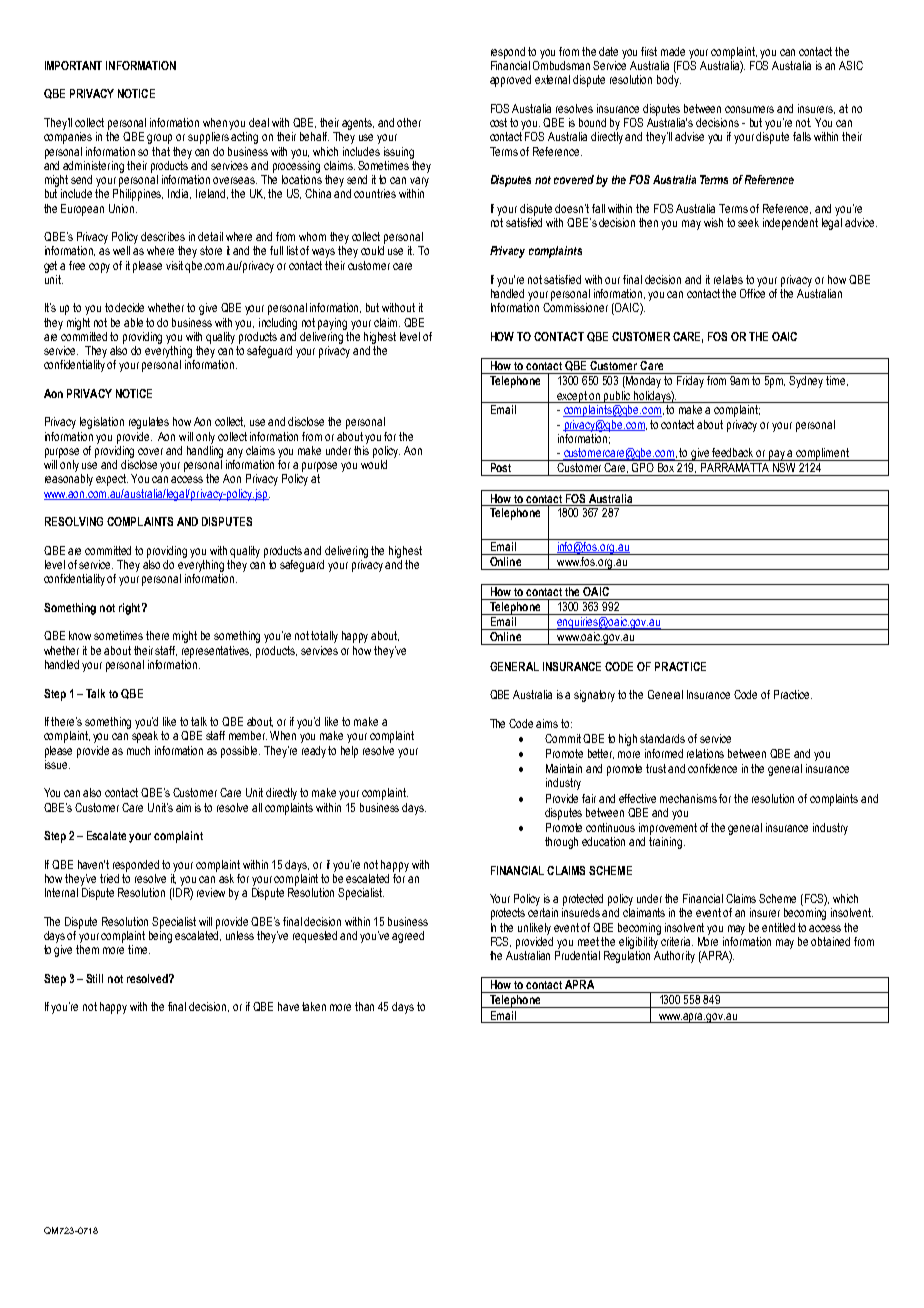 The width and height of the screenshot is (924, 1308). Describe the element at coordinates (510, 81) in the screenshot. I see `approved` at that location.
